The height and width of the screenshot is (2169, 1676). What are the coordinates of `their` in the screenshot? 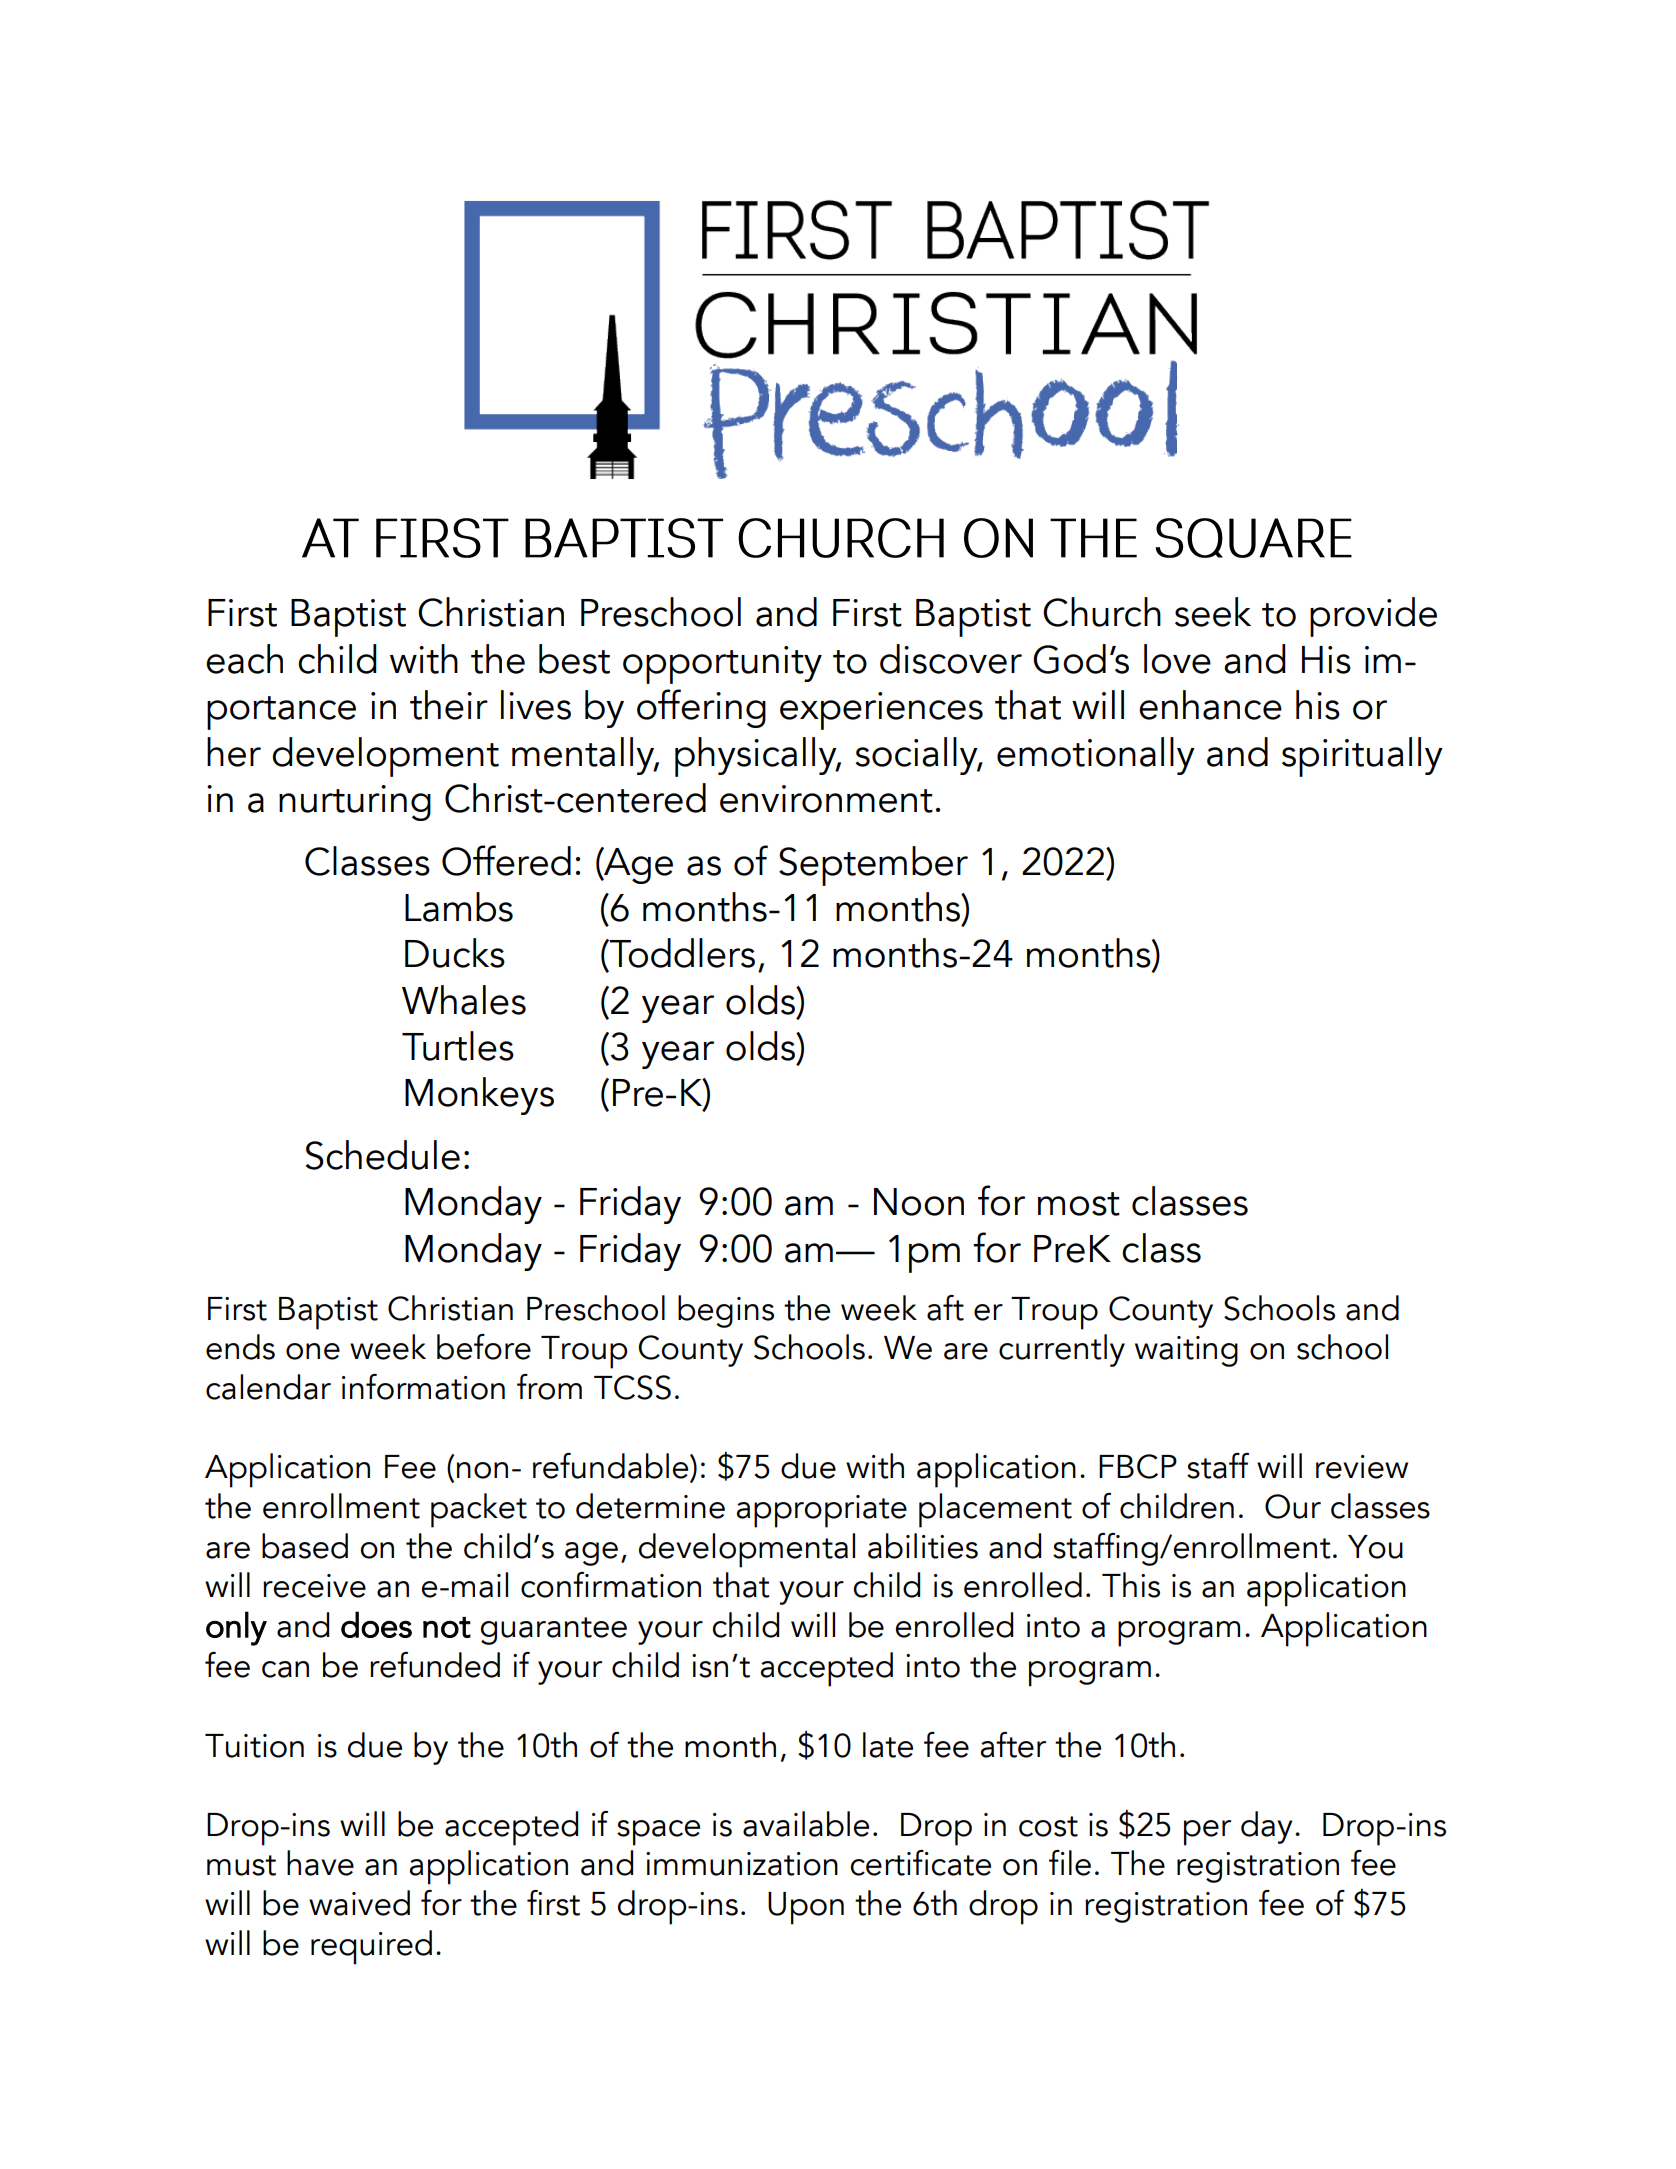 It's located at (449, 705).
